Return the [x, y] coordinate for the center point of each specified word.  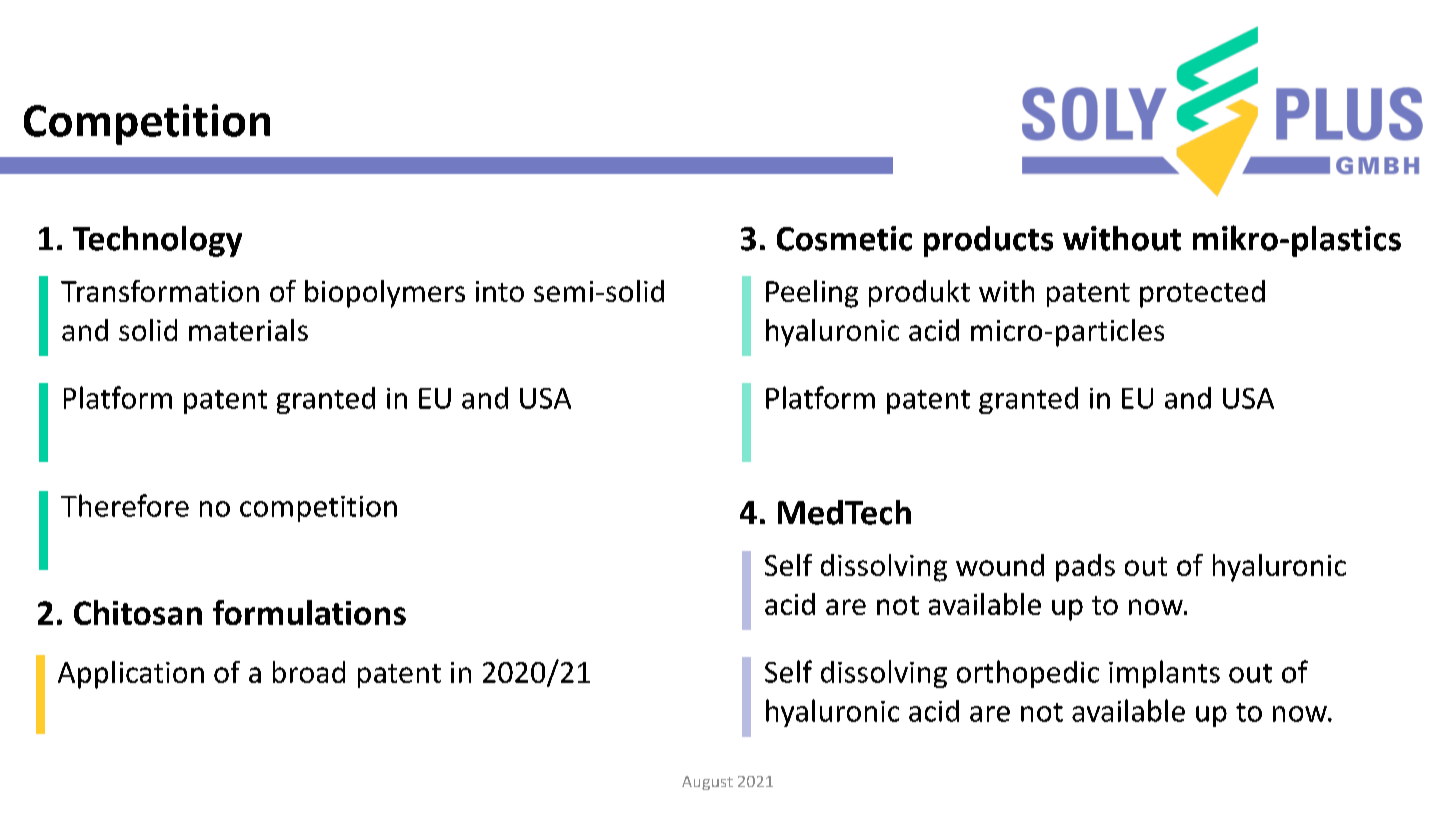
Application [131, 675]
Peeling [812, 294]
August [707, 783]
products [988, 241]
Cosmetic [844, 238]
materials [248, 330]
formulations [309, 612]
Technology [157, 241]
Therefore [125, 505]
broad [309, 672]
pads [1085, 568]
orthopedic [1028, 674]
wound [1000, 565]
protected [1202, 294]
